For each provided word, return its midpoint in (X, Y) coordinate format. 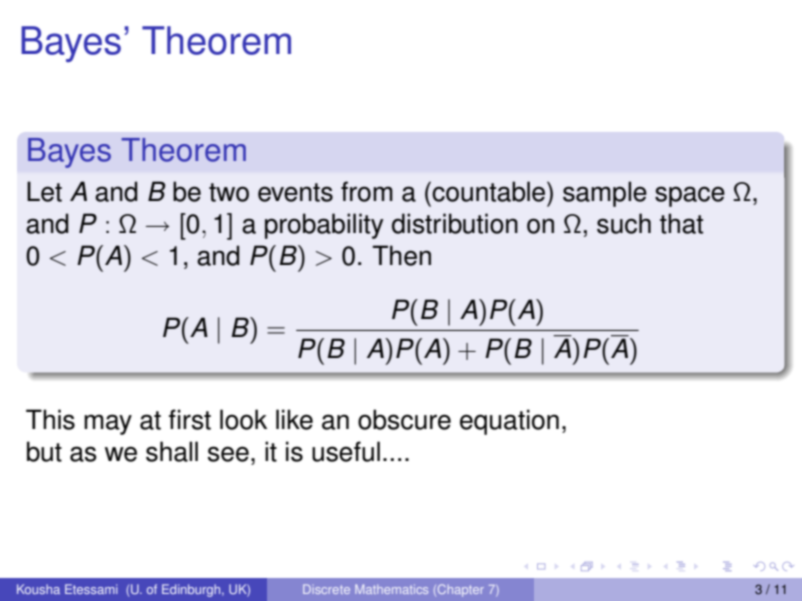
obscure (404, 419)
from (367, 191)
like (294, 419)
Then (401, 255)
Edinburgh (192, 590)
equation (509, 422)
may (108, 424)
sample (605, 194)
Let (44, 191)
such (624, 223)
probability (324, 226)
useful (346, 451)
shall (172, 451)
